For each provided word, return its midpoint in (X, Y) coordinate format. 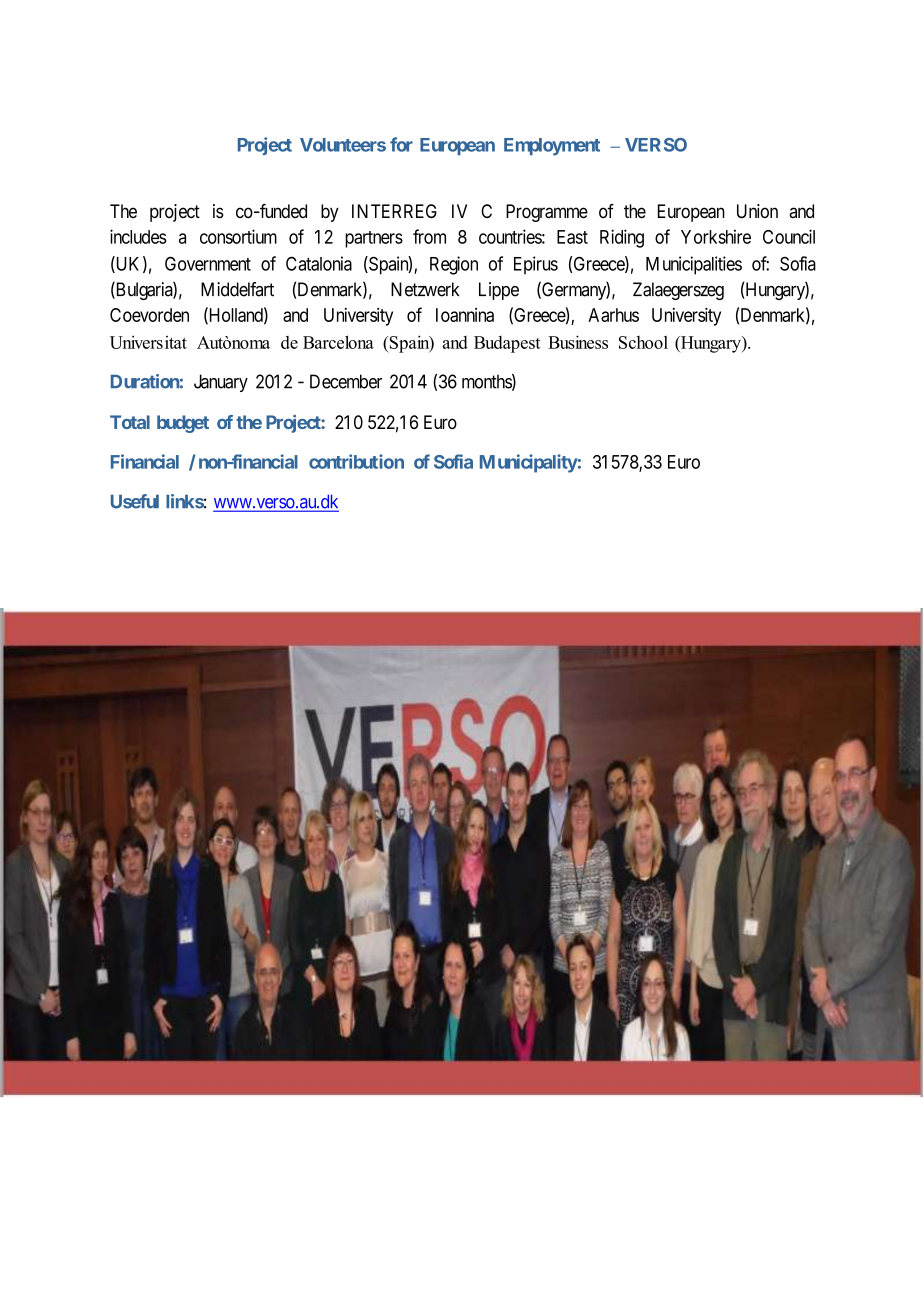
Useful (135, 501)
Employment (552, 147)
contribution (356, 461)
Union (757, 211)
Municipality (529, 463)
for (401, 144)
